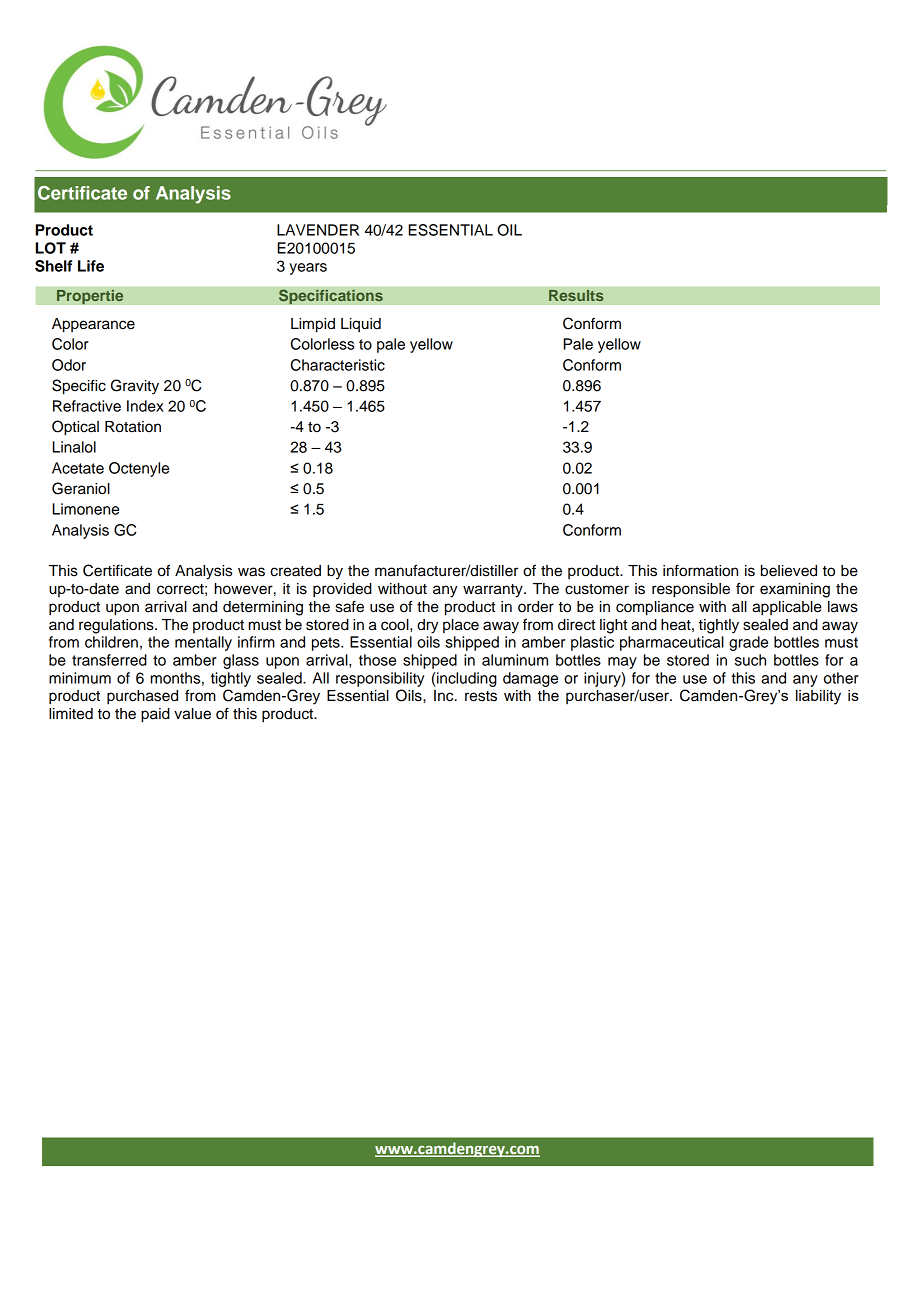  What do you see at coordinates (308, 269) in the page?
I see `years` at bounding box center [308, 269].
